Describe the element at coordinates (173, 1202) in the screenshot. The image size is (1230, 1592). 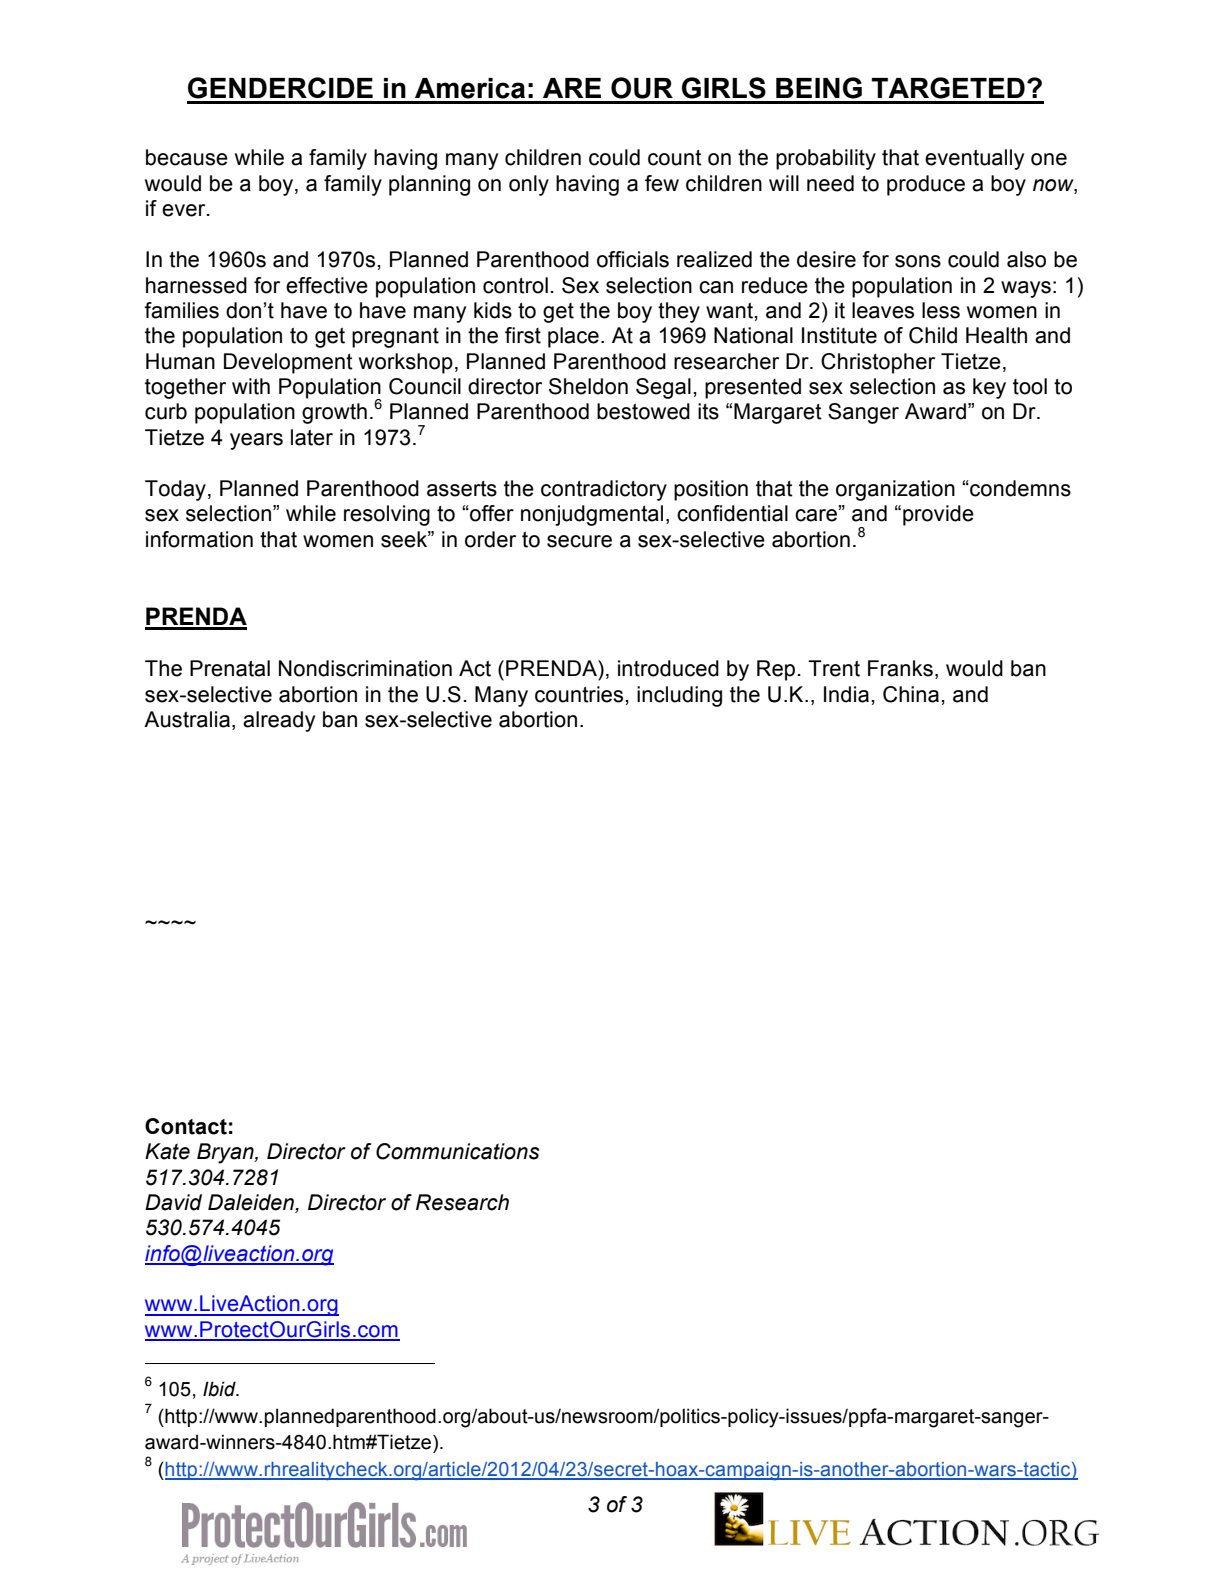
I see `David` at that location.
